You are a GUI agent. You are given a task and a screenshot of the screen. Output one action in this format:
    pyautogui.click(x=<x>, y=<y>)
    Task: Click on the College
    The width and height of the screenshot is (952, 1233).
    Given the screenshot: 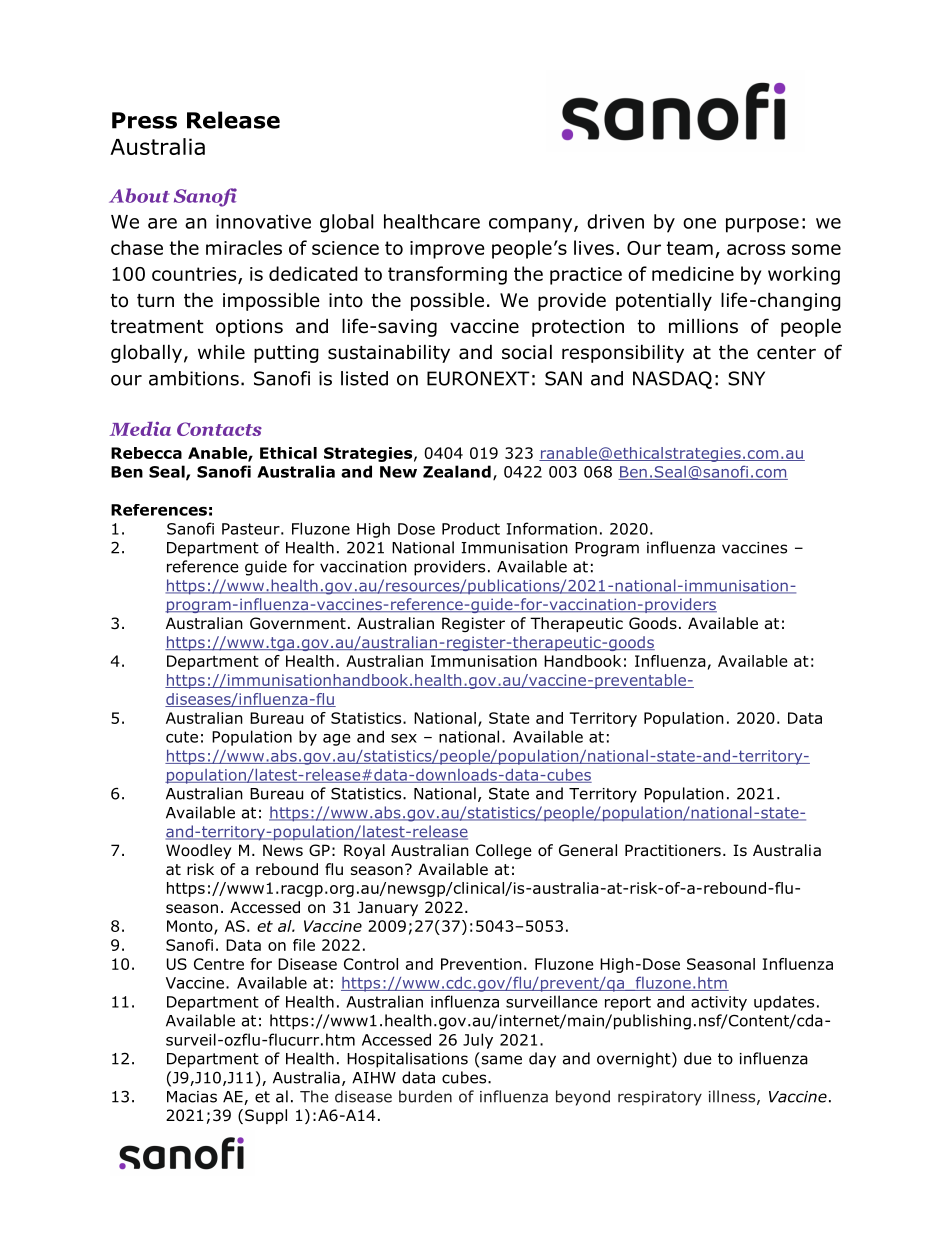 What is the action you would take?
    pyautogui.click(x=504, y=851)
